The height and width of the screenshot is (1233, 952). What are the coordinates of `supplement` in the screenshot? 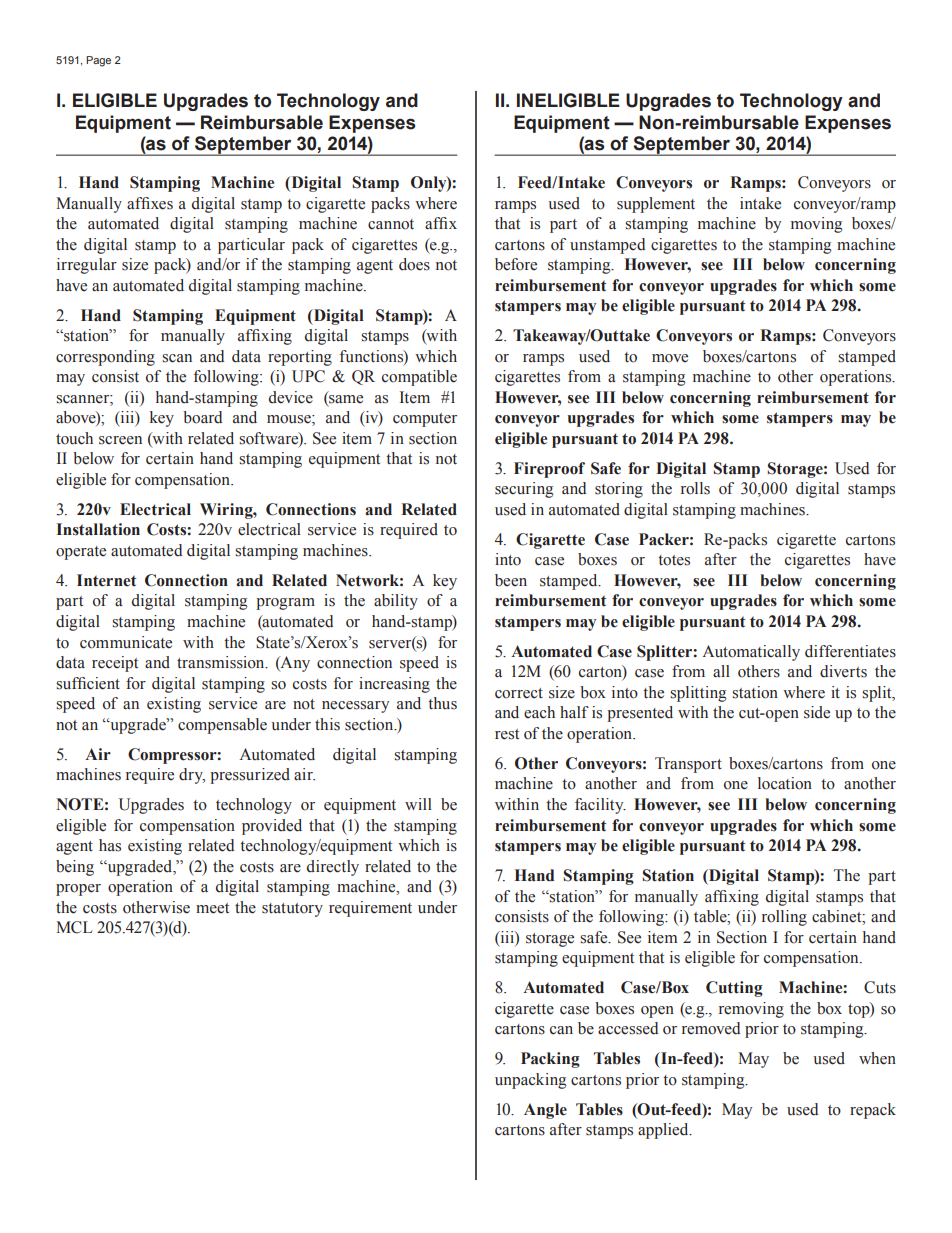 It's located at (656, 205).
